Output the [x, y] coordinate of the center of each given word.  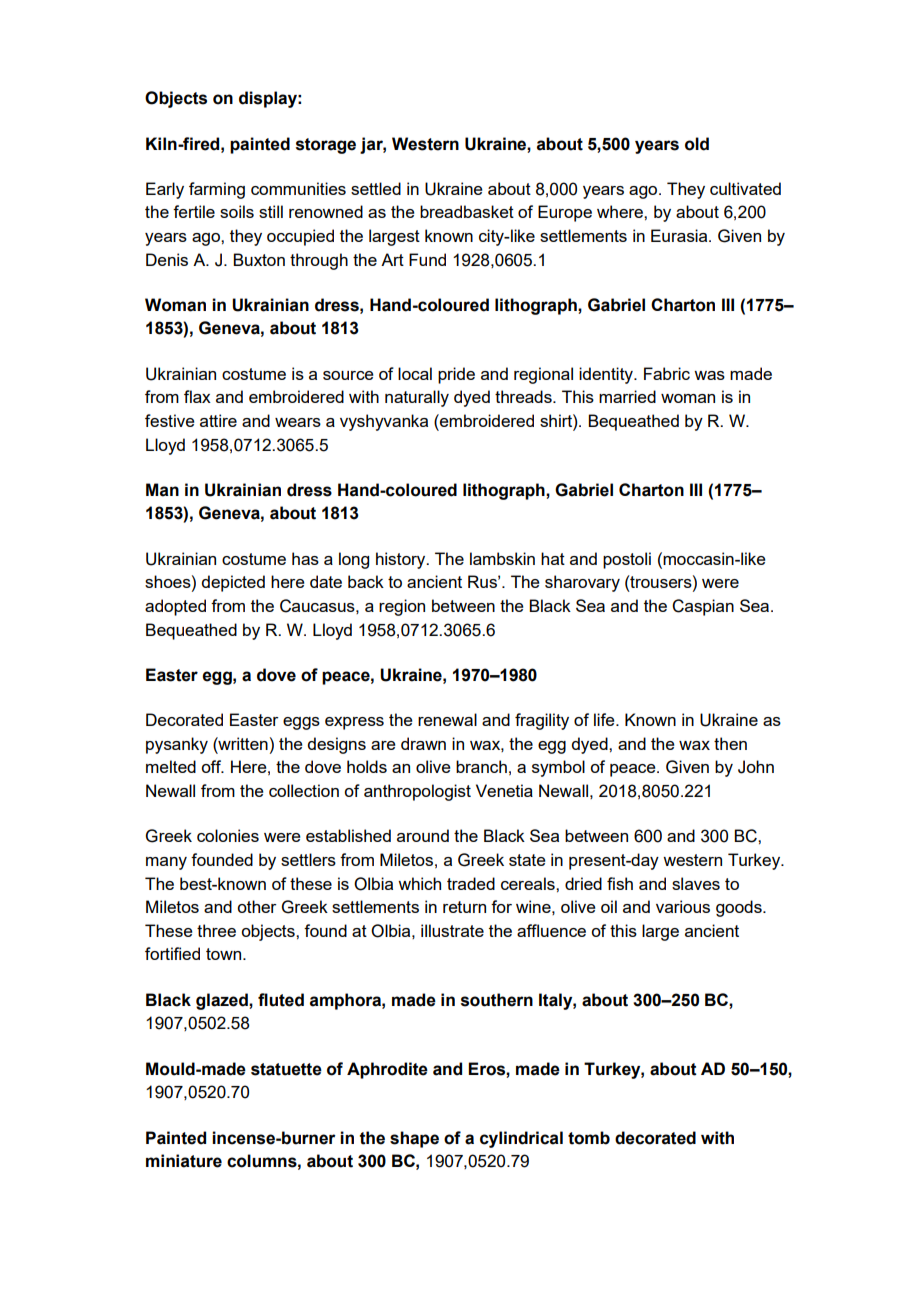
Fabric [667, 373]
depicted [233, 583]
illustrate [452, 930]
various [683, 906]
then [730, 743]
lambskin [502, 558]
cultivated [745, 188]
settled [376, 188]
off [212, 766]
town [225, 954]
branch [481, 766]
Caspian [703, 607]
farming [217, 190]
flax [197, 396]
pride [456, 375]
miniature [184, 1161]
